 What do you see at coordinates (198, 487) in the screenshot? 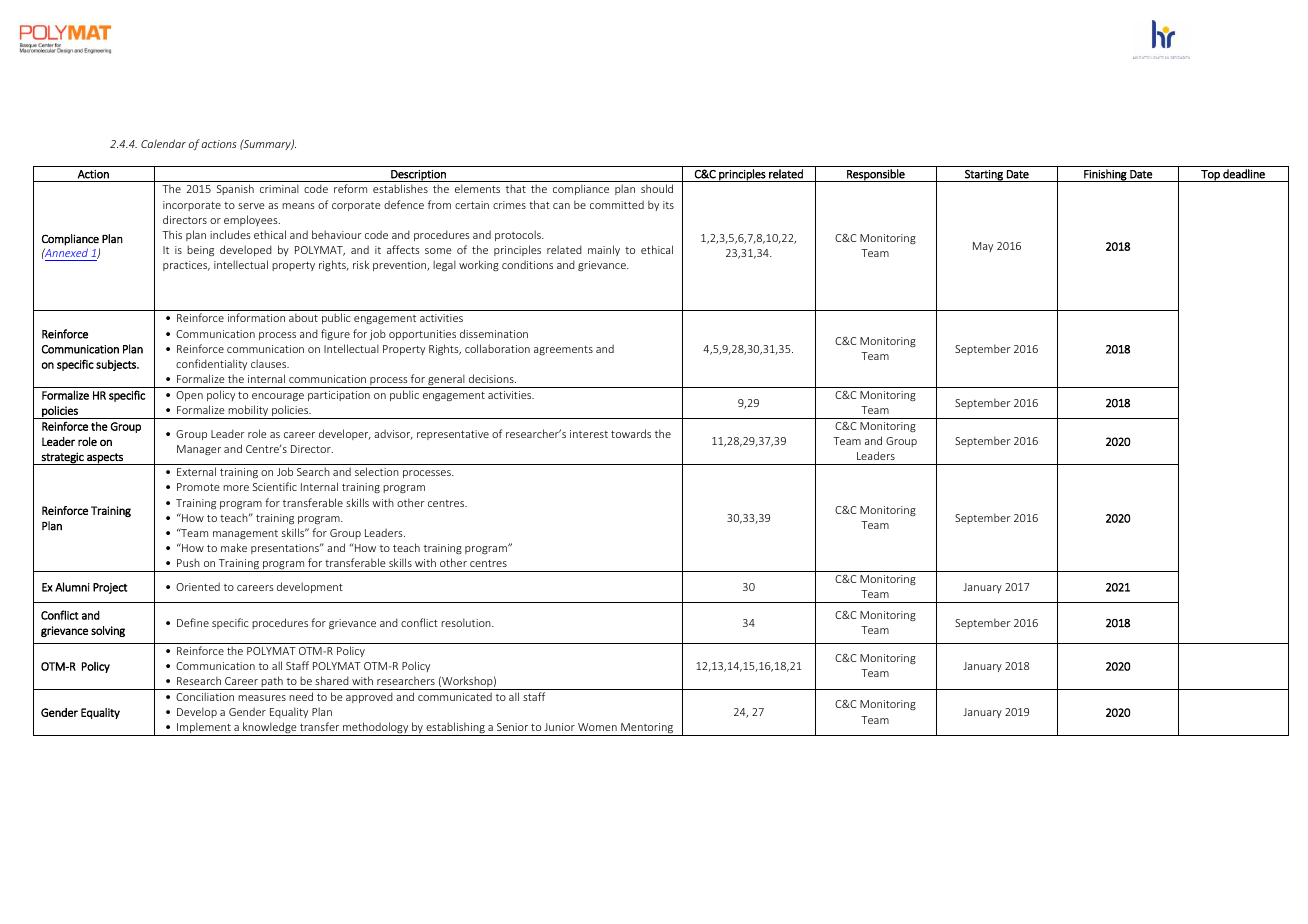
I see `Promote` at bounding box center [198, 487].
